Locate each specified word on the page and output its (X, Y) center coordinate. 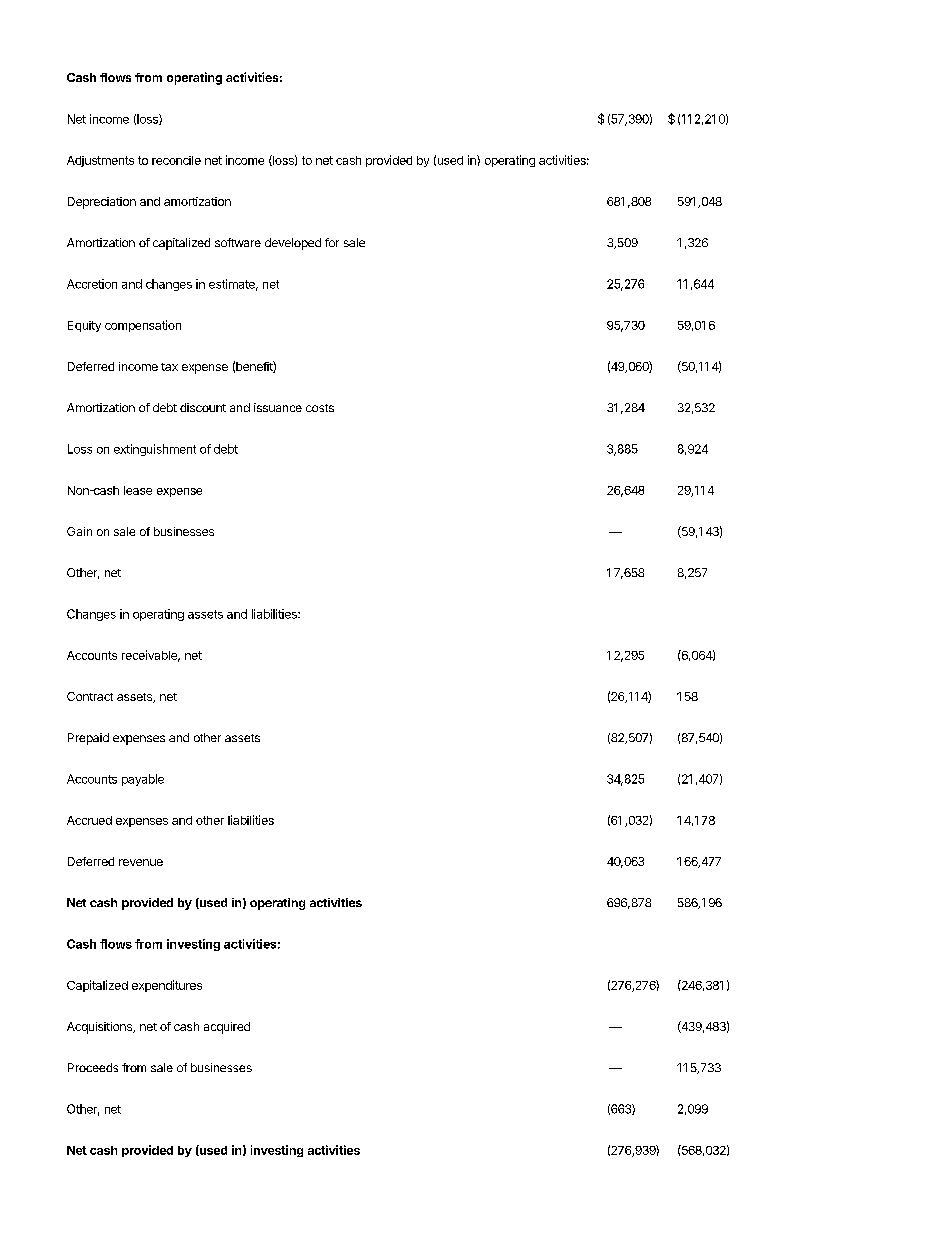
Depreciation (102, 203)
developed (293, 244)
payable (143, 780)
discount (203, 407)
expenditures (167, 986)
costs (320, 408)
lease (138, 490)
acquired (227, 1028)
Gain (79, 531)
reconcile (176, 160)
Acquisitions (100, 1028)
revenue (141, 862)
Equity (84, 326)
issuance (278, 407)
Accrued (89, 820)
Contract (90, 696)
